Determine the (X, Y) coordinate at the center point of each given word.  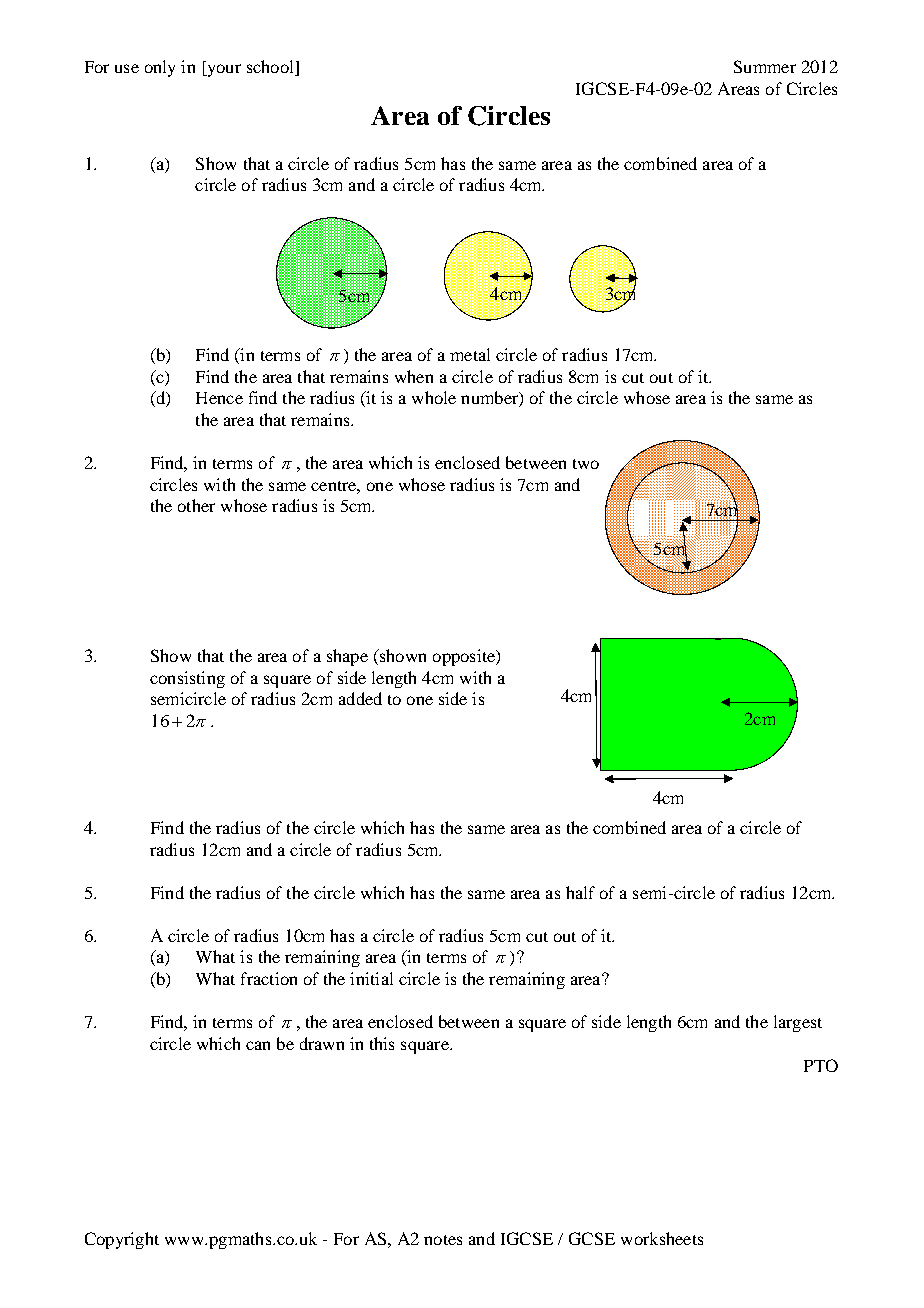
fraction (269, 978)
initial (371, 978)
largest (798, 1023)
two (586, 464)
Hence (219, 398)
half (580, 892)
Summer (765, 66)
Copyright (122, 1240)
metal (470, 354)
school (271, 68)
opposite (465, 657)
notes (443, 1240)
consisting (187, 679)
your (223, 70)
